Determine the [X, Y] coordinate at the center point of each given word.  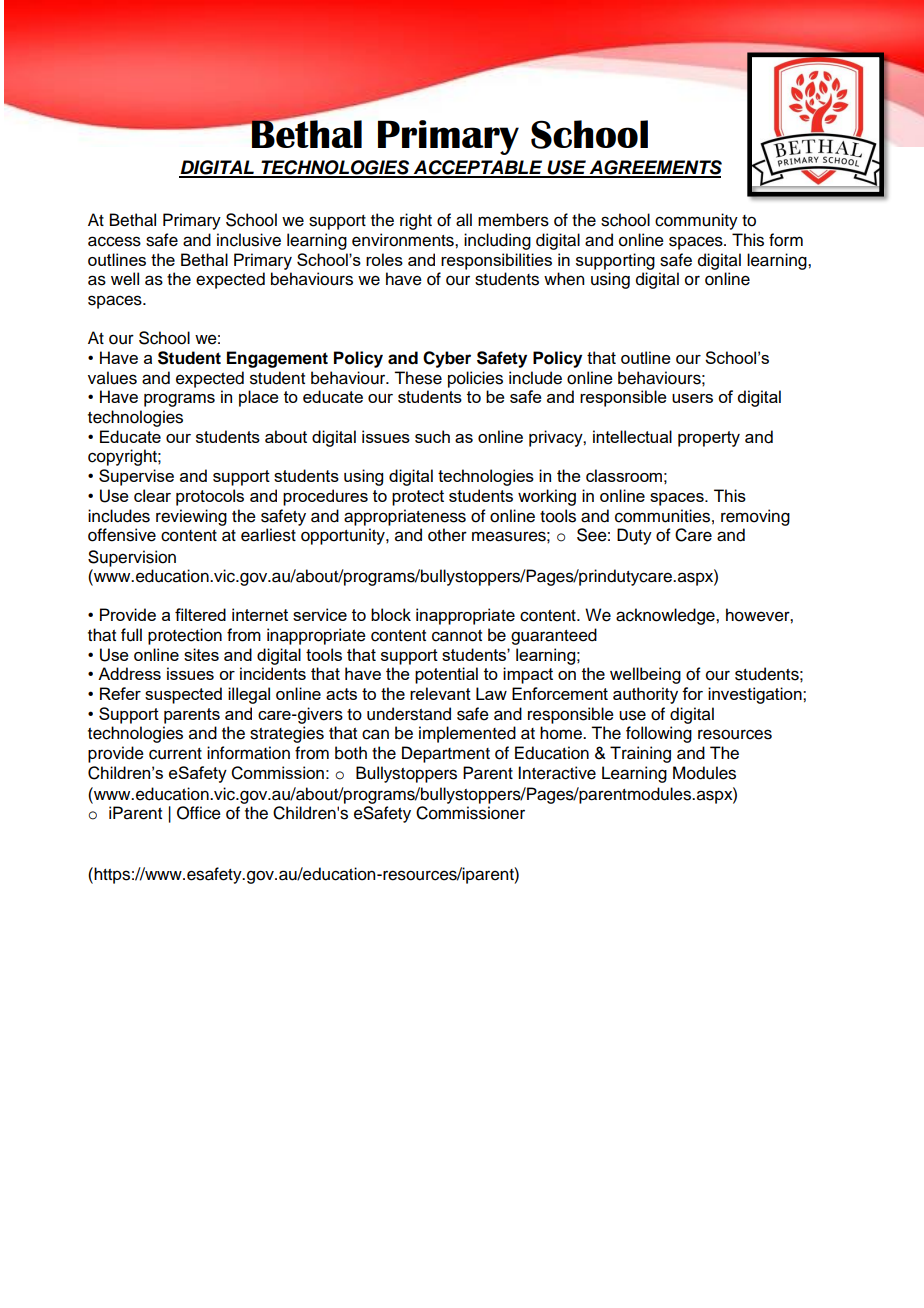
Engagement [277, 359]
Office [199, 813]
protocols [210, 497]
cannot [457, 636]
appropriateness [405, 517]
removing [755, 517]
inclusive [249, 240]
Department [446, 754]
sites [201, 654]
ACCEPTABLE [478, 168]
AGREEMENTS [654, 168]
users [692, 398]
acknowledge [666, 616]
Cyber [447, 359]
